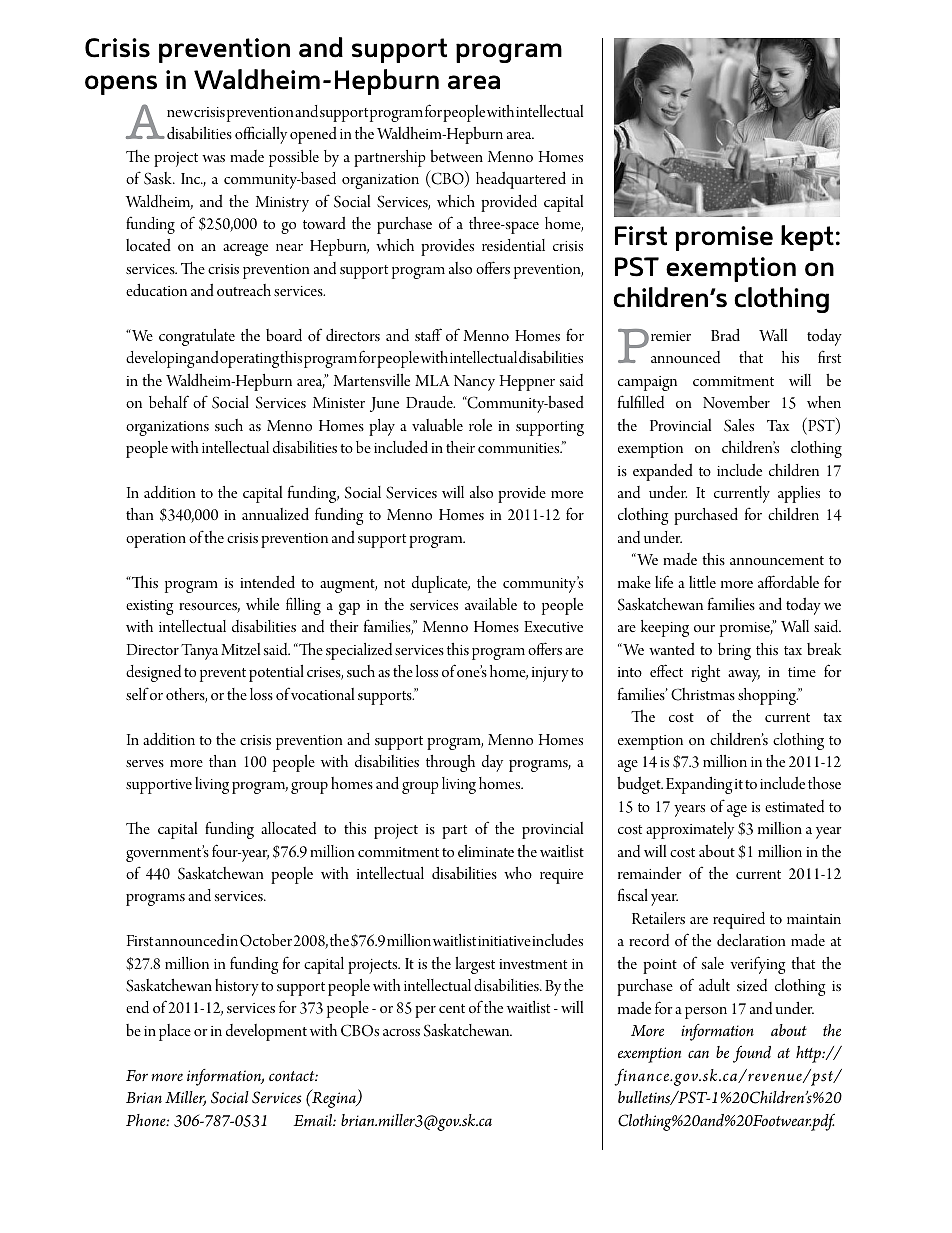 This image has width=952, height=1233. What do you see at coordinates (480, 425) in the image?
I see `role` at bounding box center [480, 425].
